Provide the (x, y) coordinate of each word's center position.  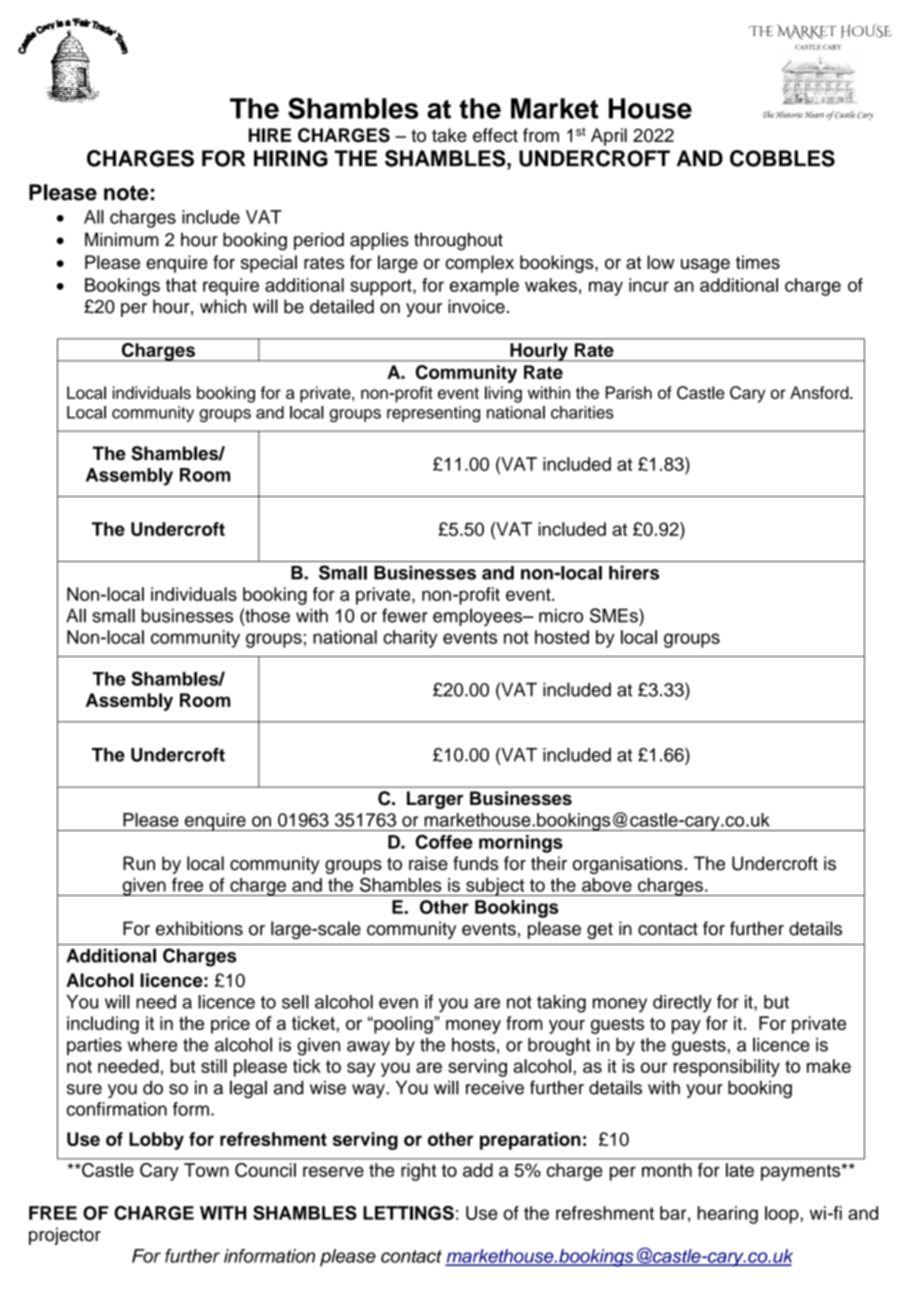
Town (206, 1170)
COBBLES (782, 158)
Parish (629, 392)
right (418, 1172)
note (126, 193)
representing (433, 414)
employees (479, 617)
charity (410, 639)
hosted (562, 637)
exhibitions (199, 928)
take (449, 135)
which (223, 306)
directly (682, 1004)
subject (495, 887)
